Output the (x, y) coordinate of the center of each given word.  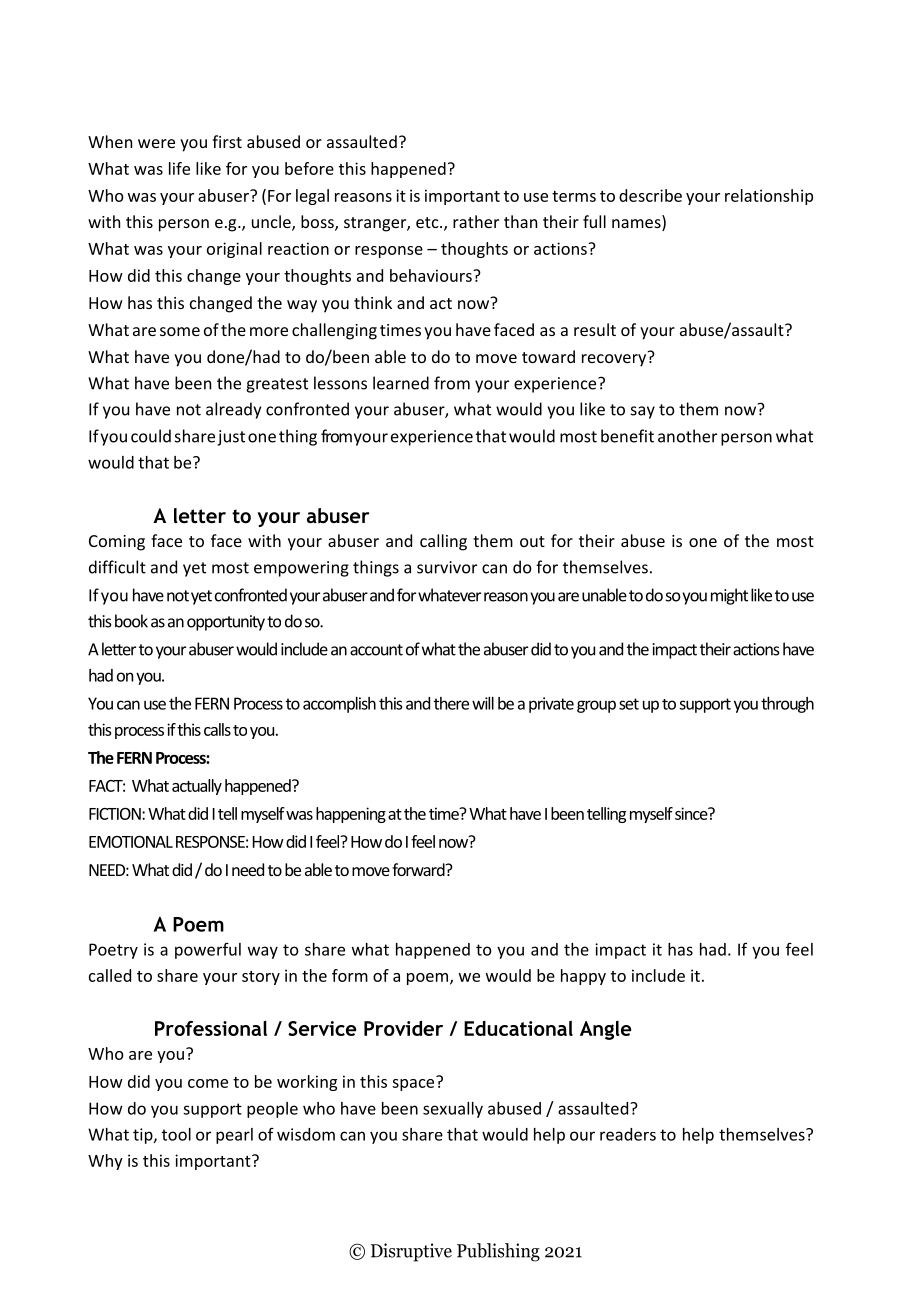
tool (176, 1134)
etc (428, 222)
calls (217, 729)
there (451, 703)
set (629, 704)
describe (650, 195)
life (179, 168)
